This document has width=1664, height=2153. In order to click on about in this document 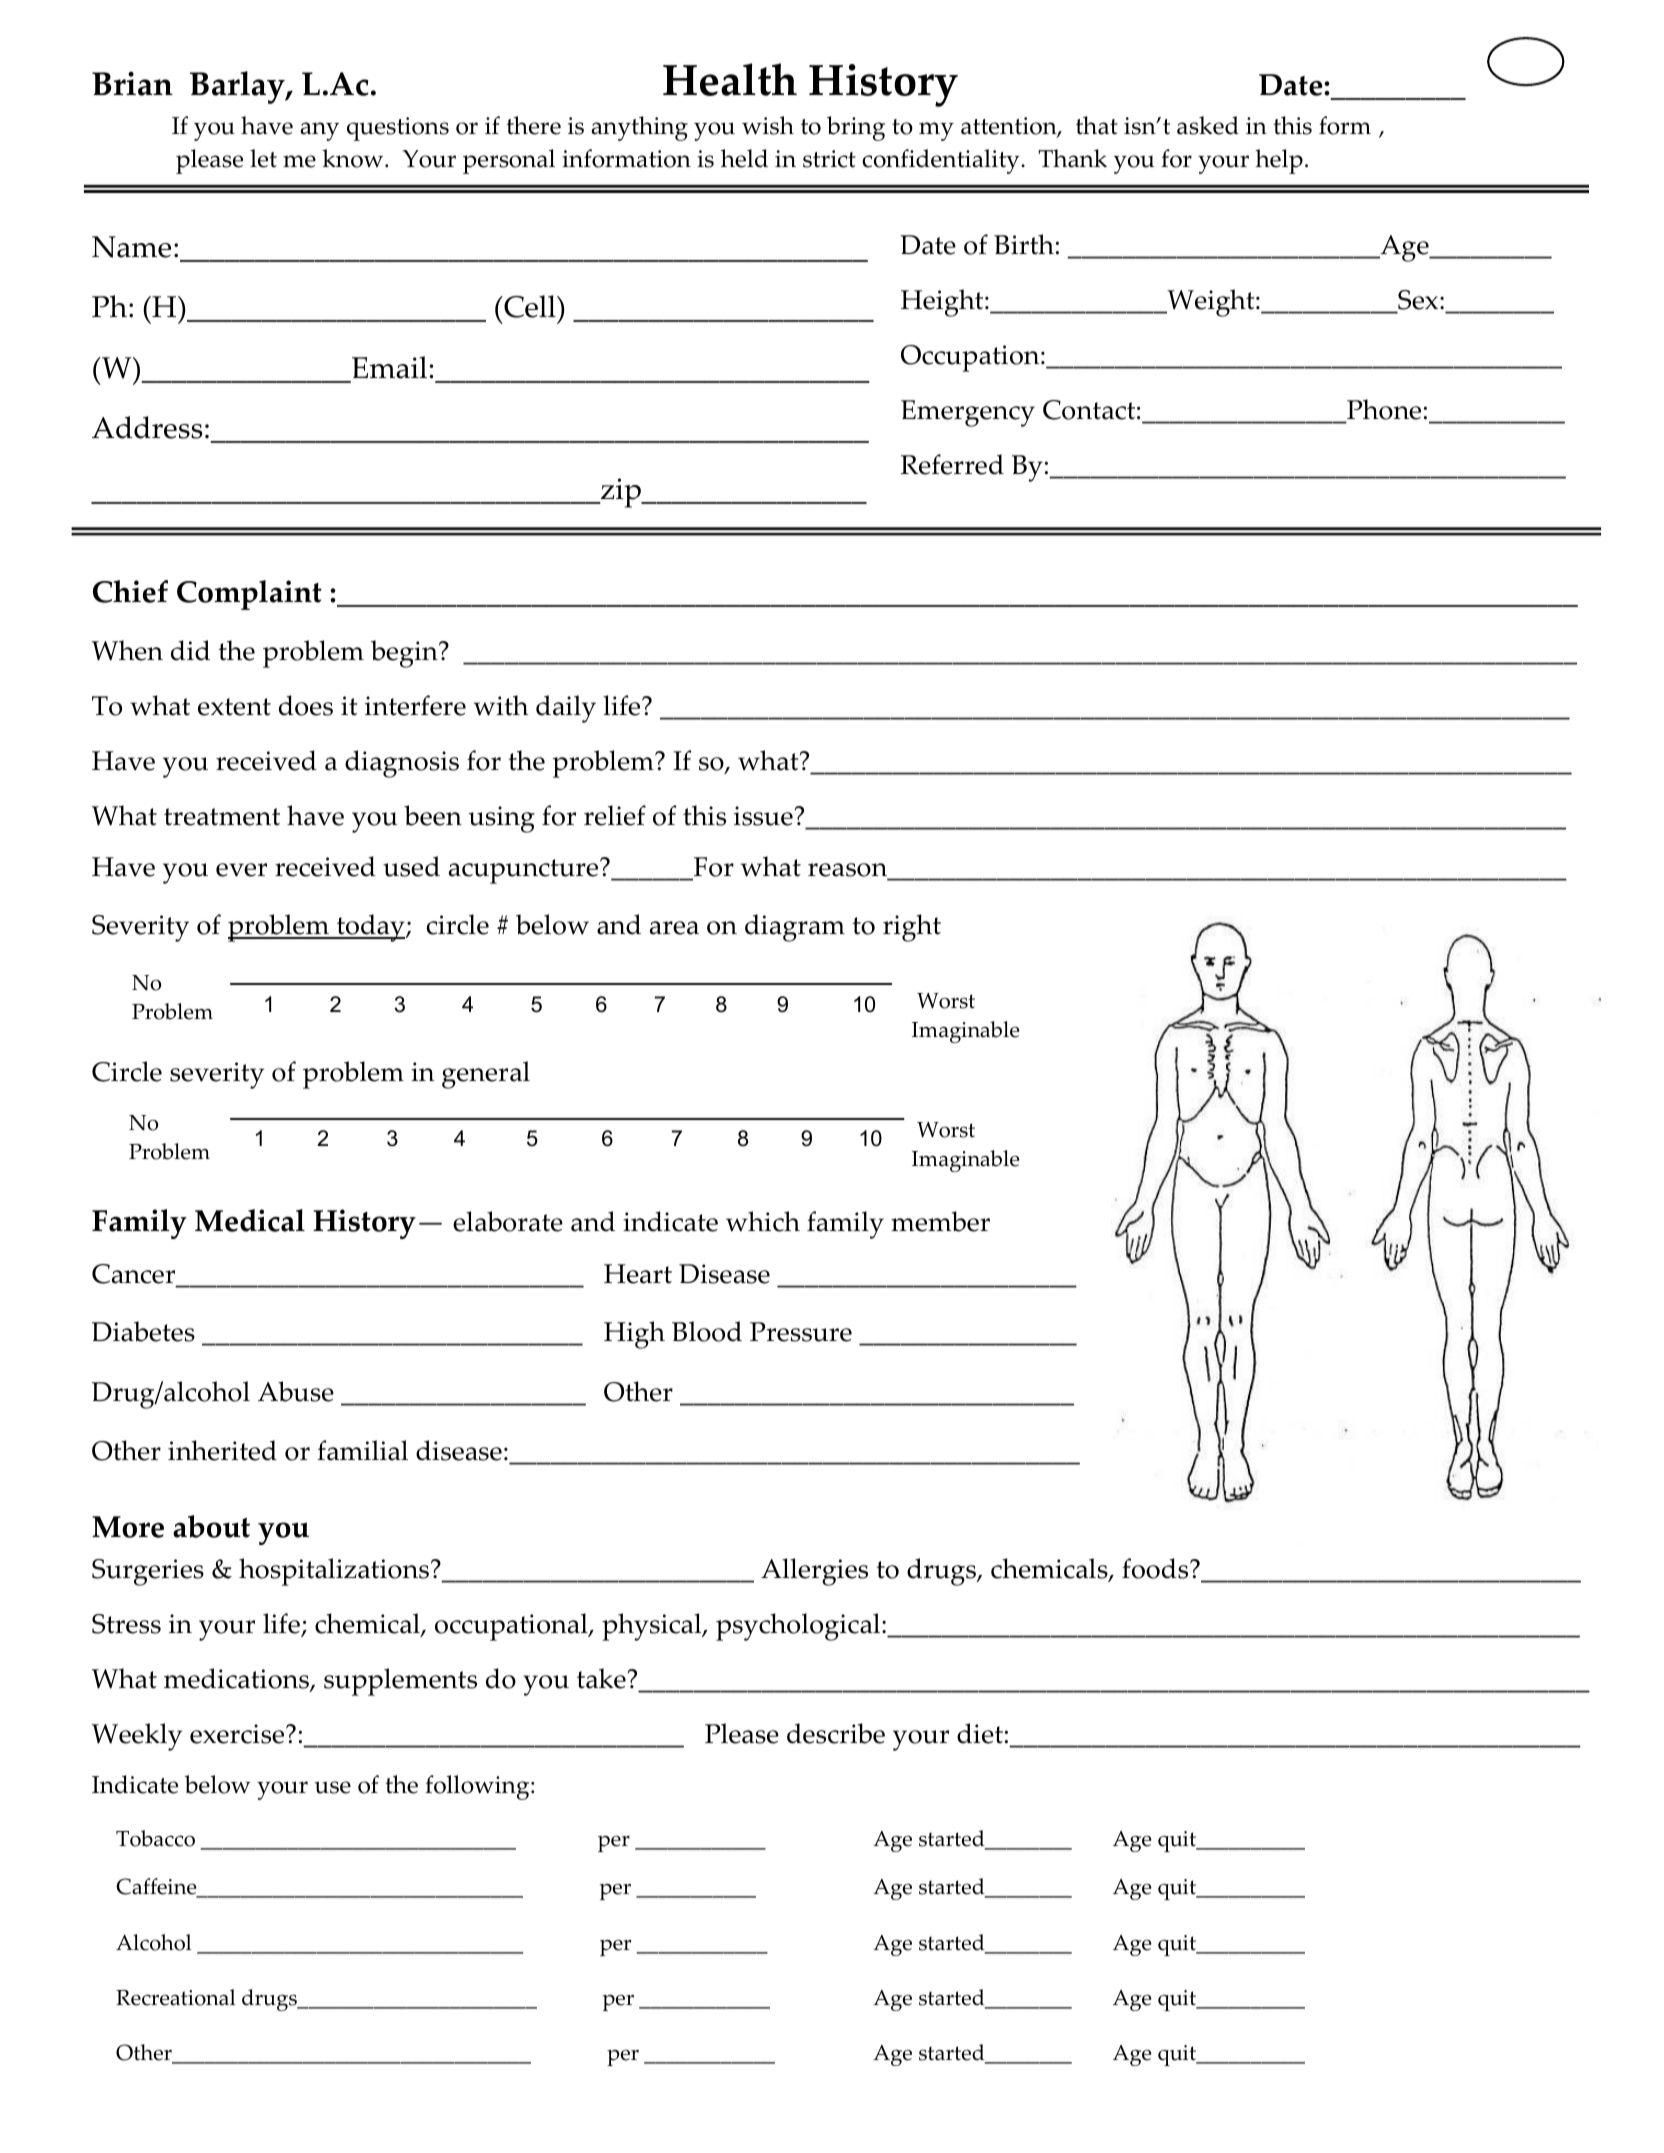, I will do `click(211, 1526)`.
